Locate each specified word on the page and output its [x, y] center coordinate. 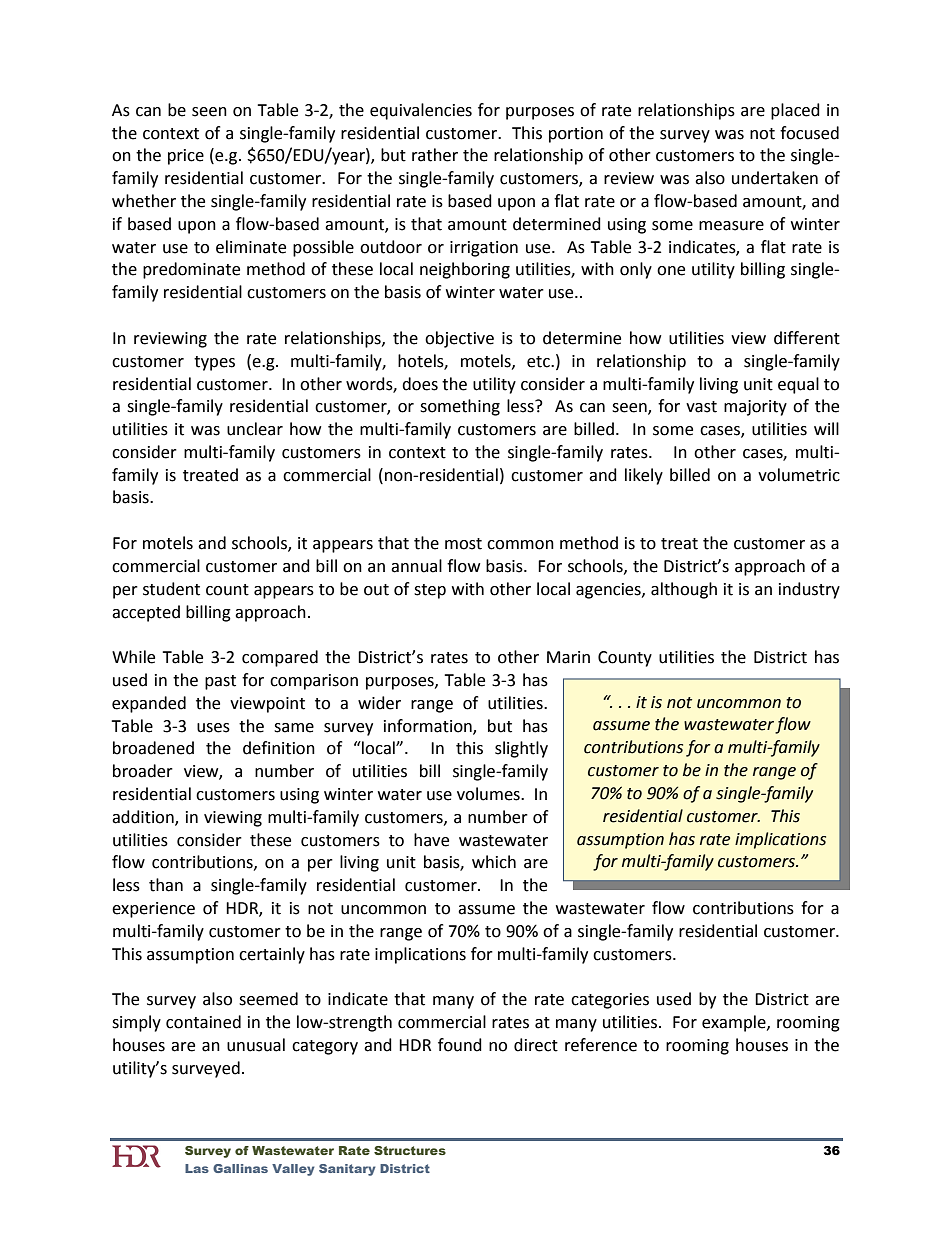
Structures [410, 1150]
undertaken [775, 178]
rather [435, 155]
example [735, 1023]
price [186, 157]
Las [197, 1168]
